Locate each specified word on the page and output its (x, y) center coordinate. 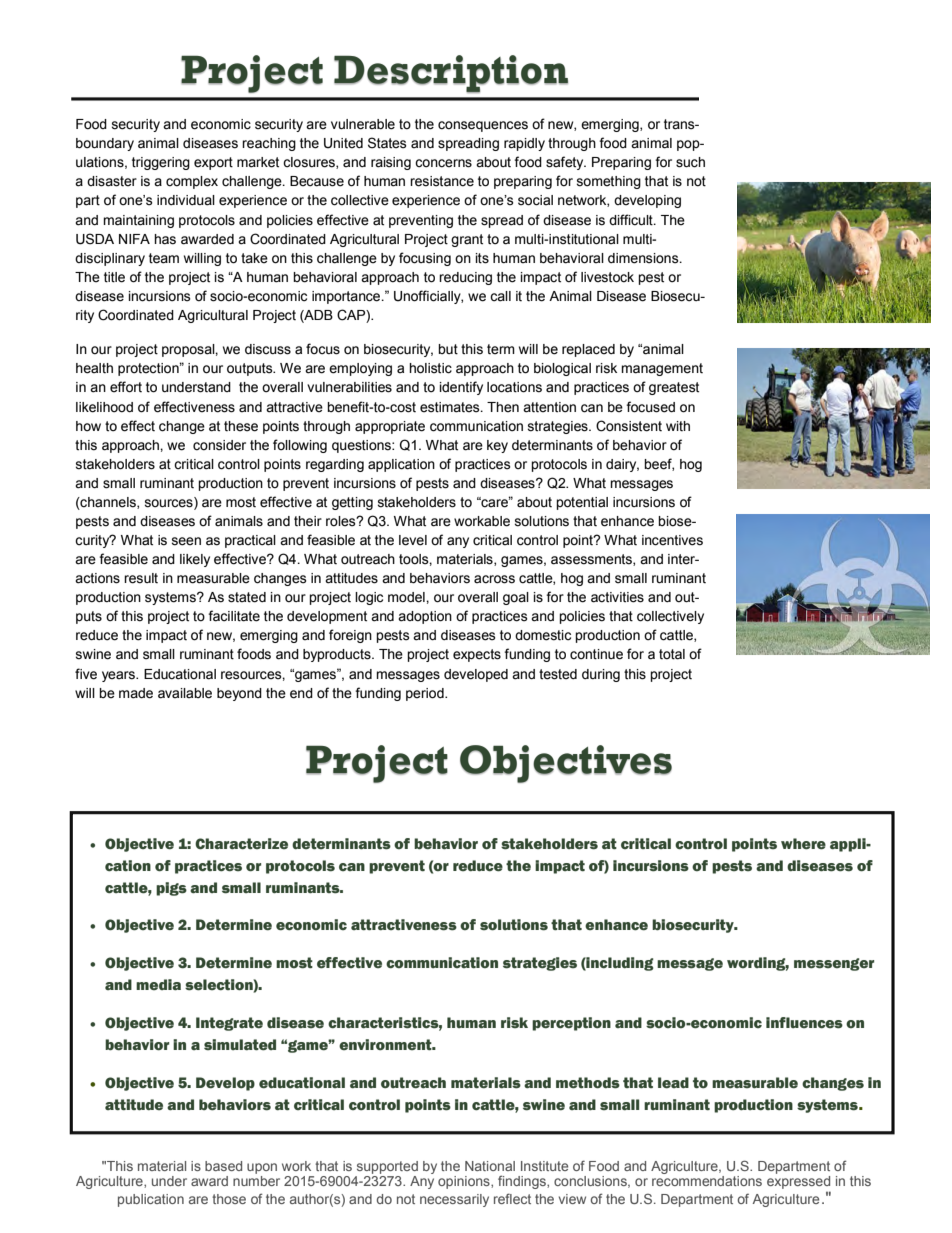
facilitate (234, 616)
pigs (171, 889)
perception (571, 1024)
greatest (674, 388)
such (690, 162)
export (213, 163)
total (672, 654)
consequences (483, 126)
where (803, 844)
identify (461, 388)
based (223, 1166)
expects (477, 655)
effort (126, 387)
